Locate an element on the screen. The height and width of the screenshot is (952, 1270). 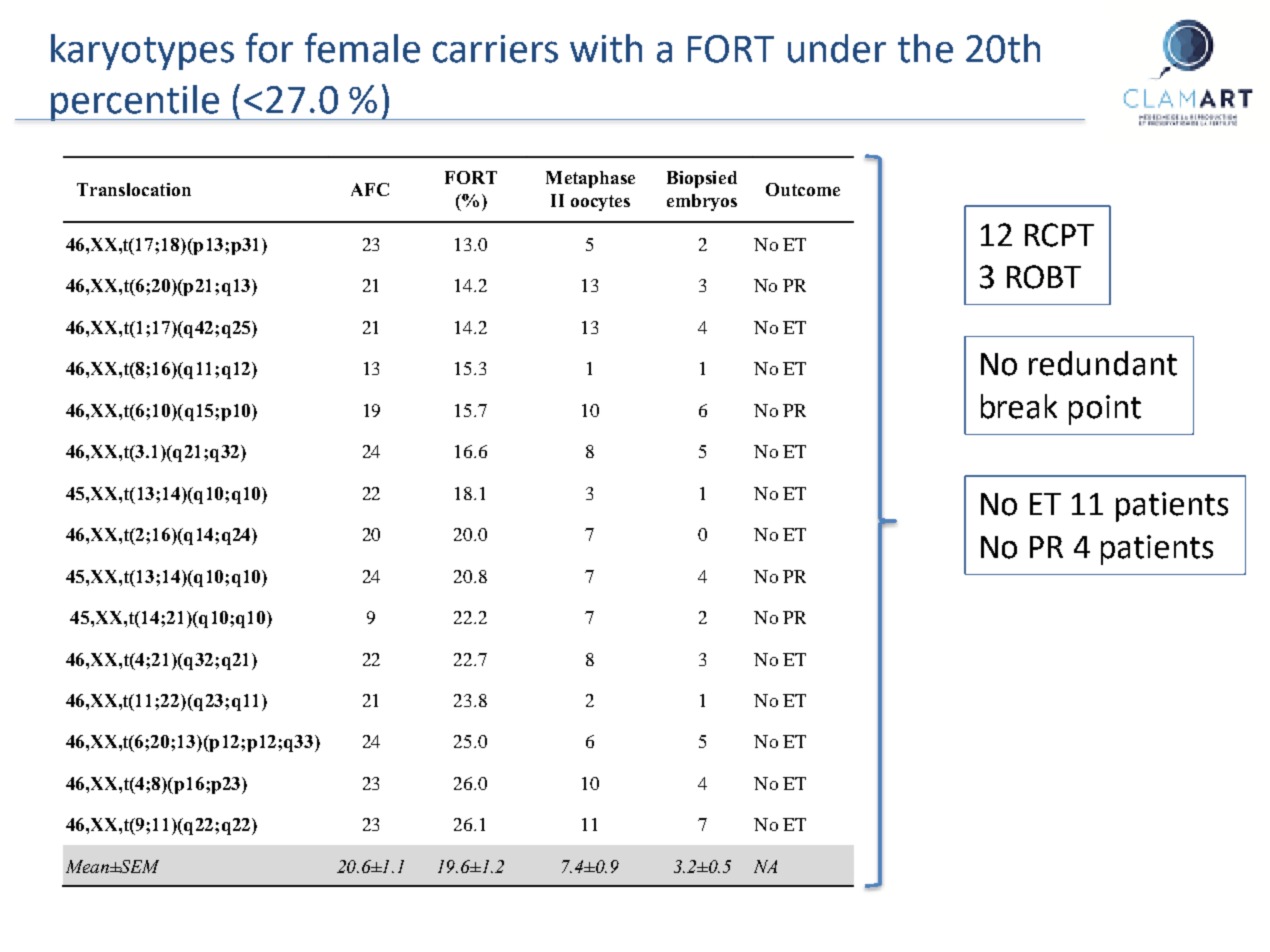
female is located at coordinates (362, 48).
